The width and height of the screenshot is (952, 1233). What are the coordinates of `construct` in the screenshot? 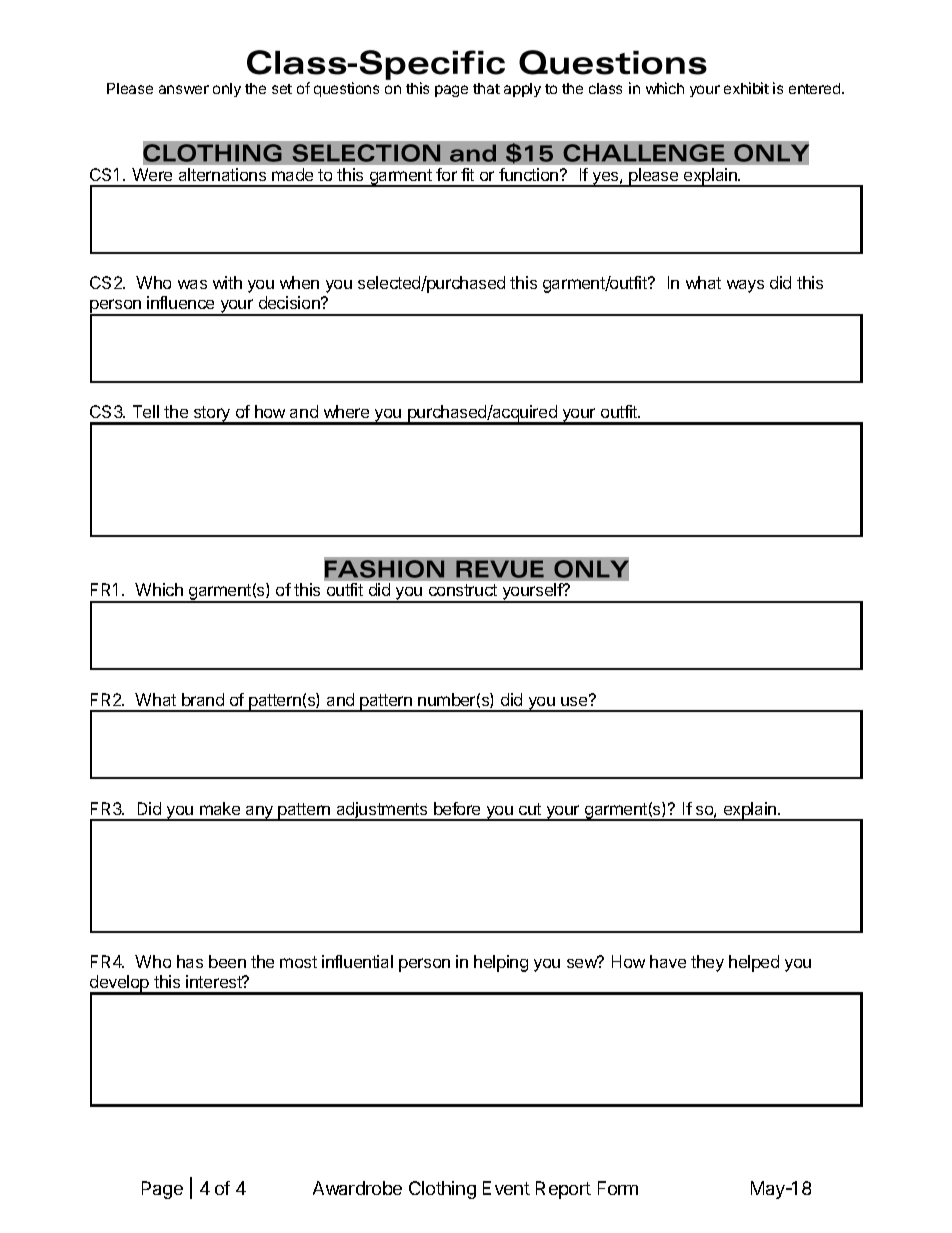 It's located at (463, 590).
